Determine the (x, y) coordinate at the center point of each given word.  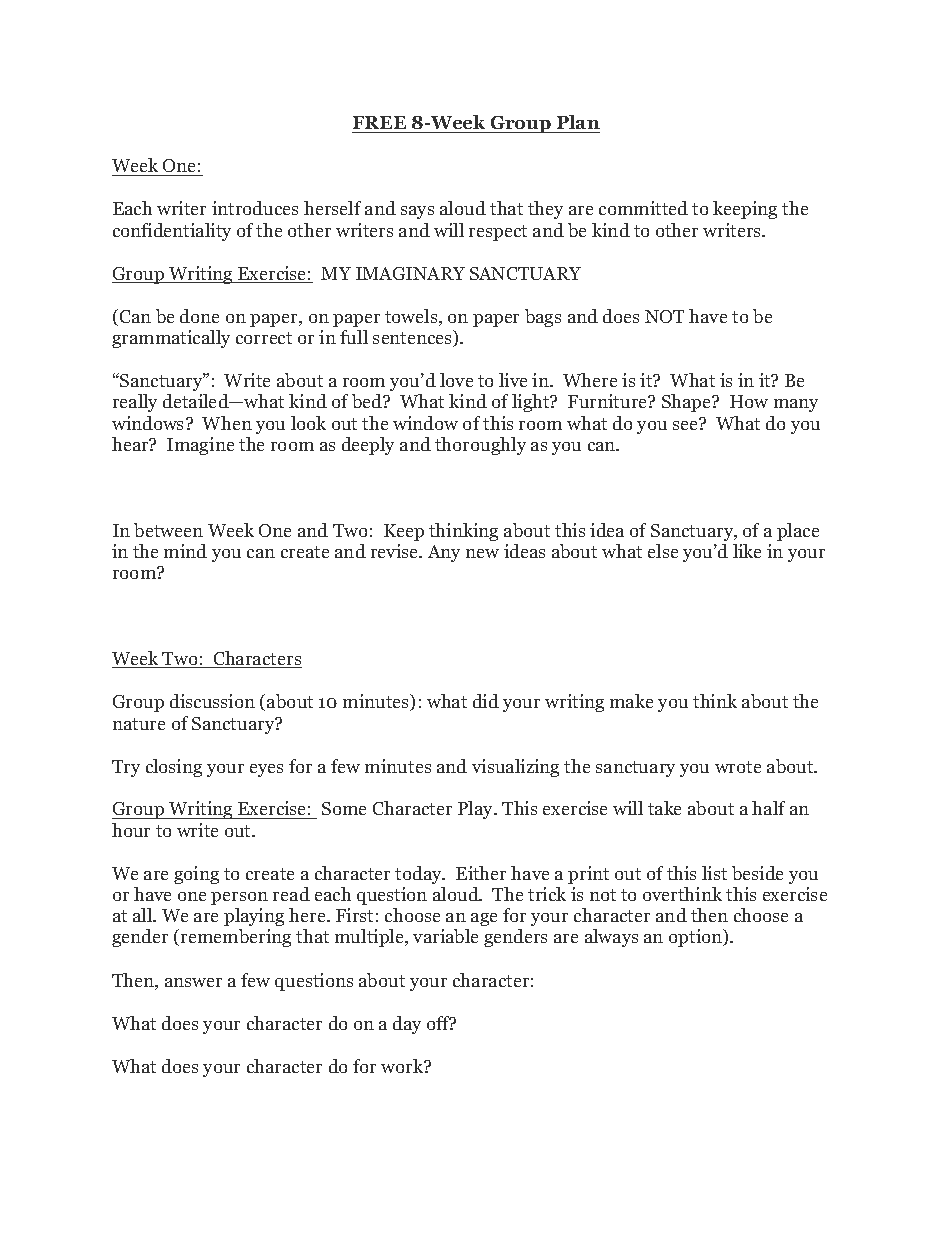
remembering (236, 938)
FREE (379, 122)
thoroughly (480, 446)
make (631, 701)
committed (643, 208)
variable (445, 936)
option (697, 938)
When (227, 423)
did (486, 701)
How (749, 401)
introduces (255, 208)
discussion (212, 701)
